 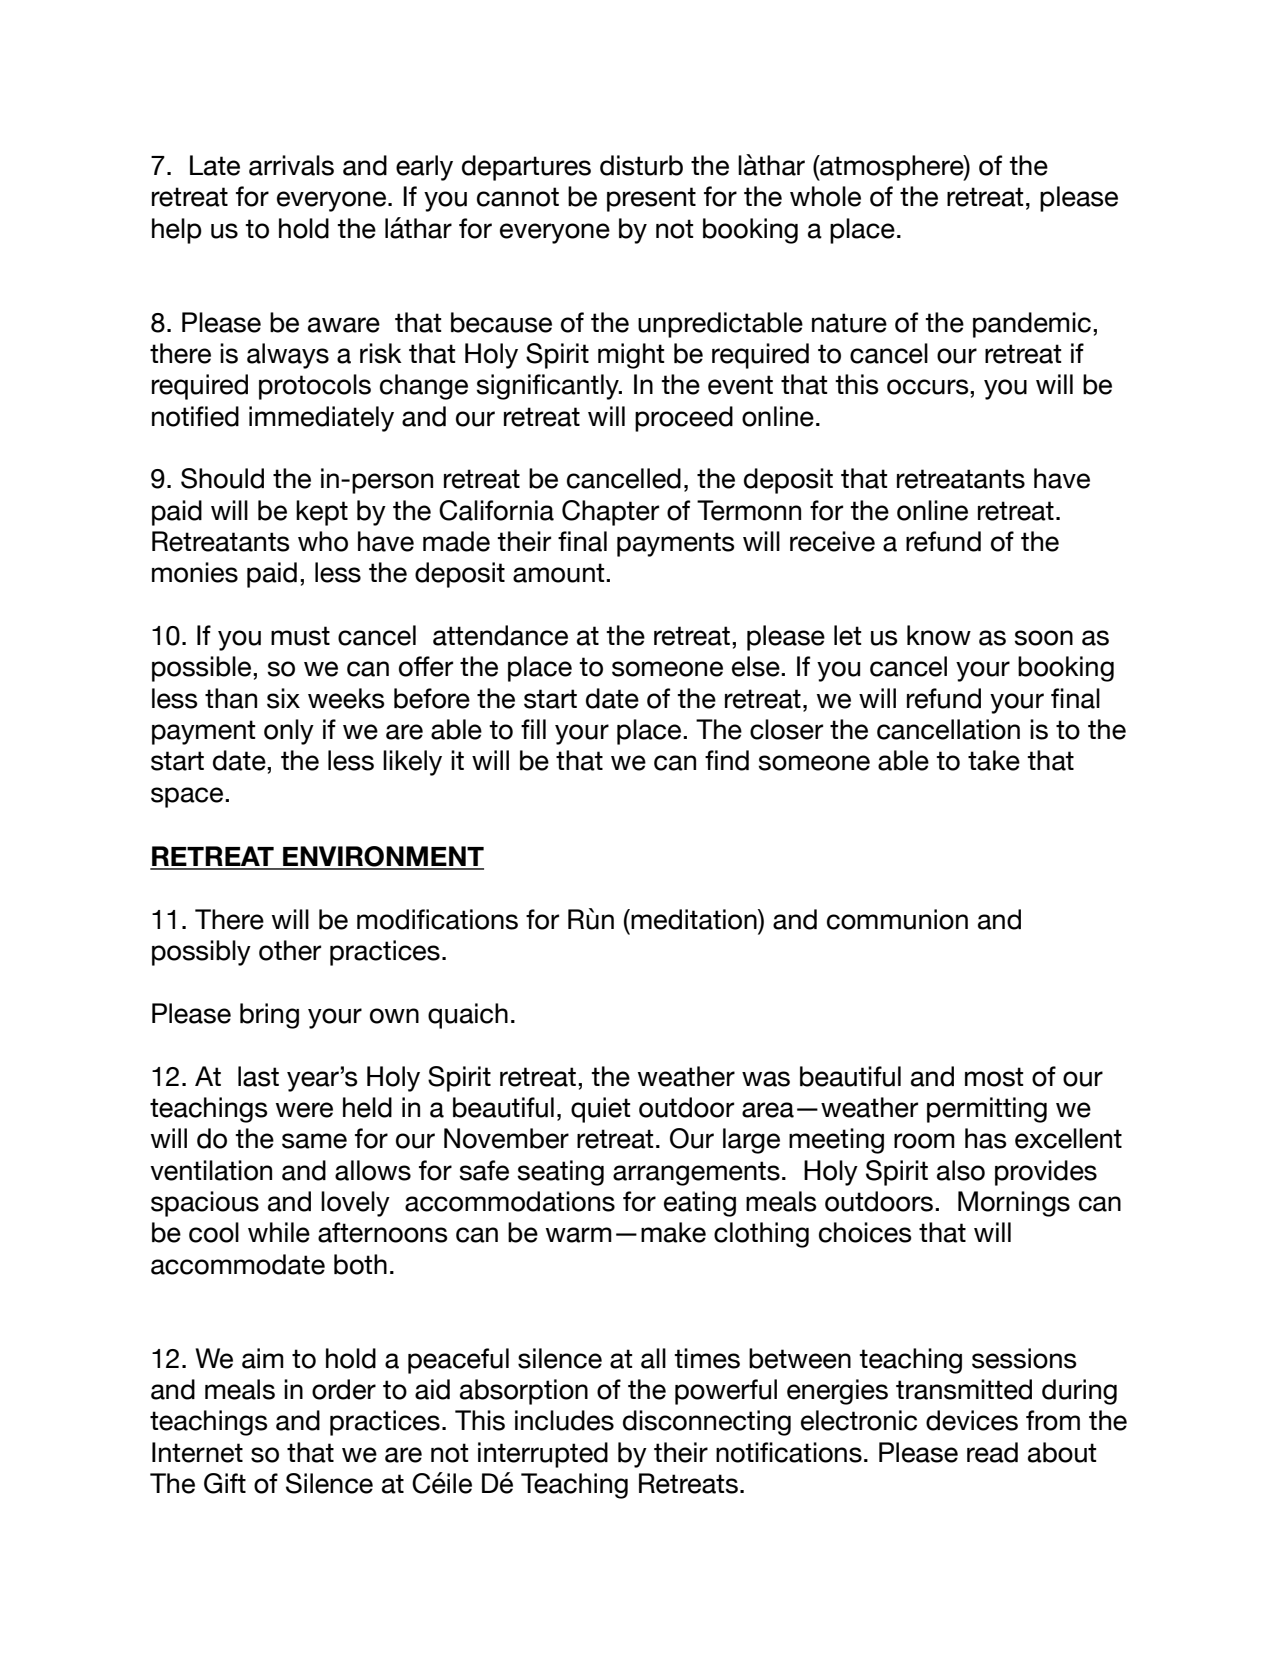 I want to click on amount, so click(x=560, y=573).
